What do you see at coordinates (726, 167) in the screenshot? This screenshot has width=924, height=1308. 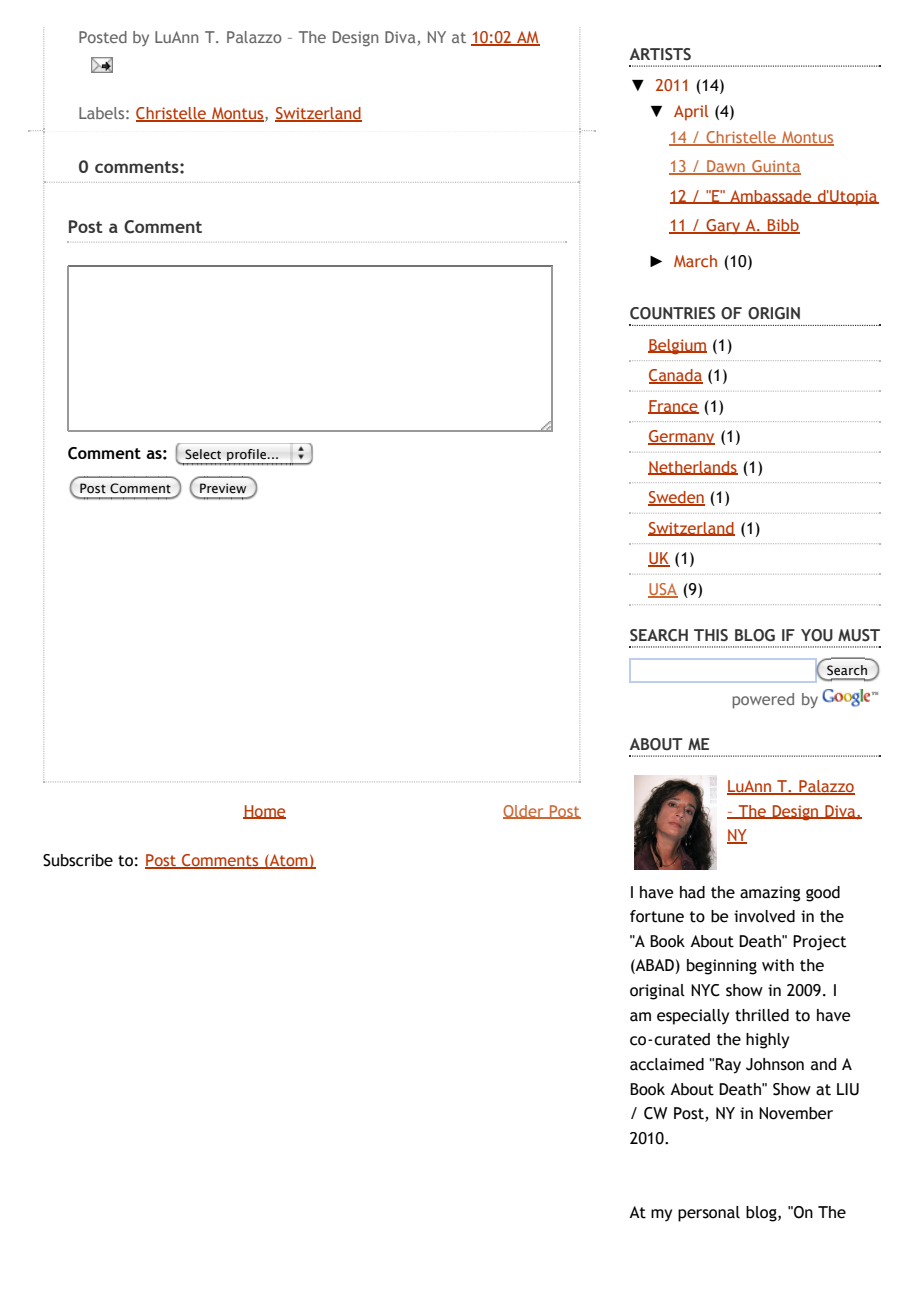 I see `Dawn` at bounding box center [726, 167].
